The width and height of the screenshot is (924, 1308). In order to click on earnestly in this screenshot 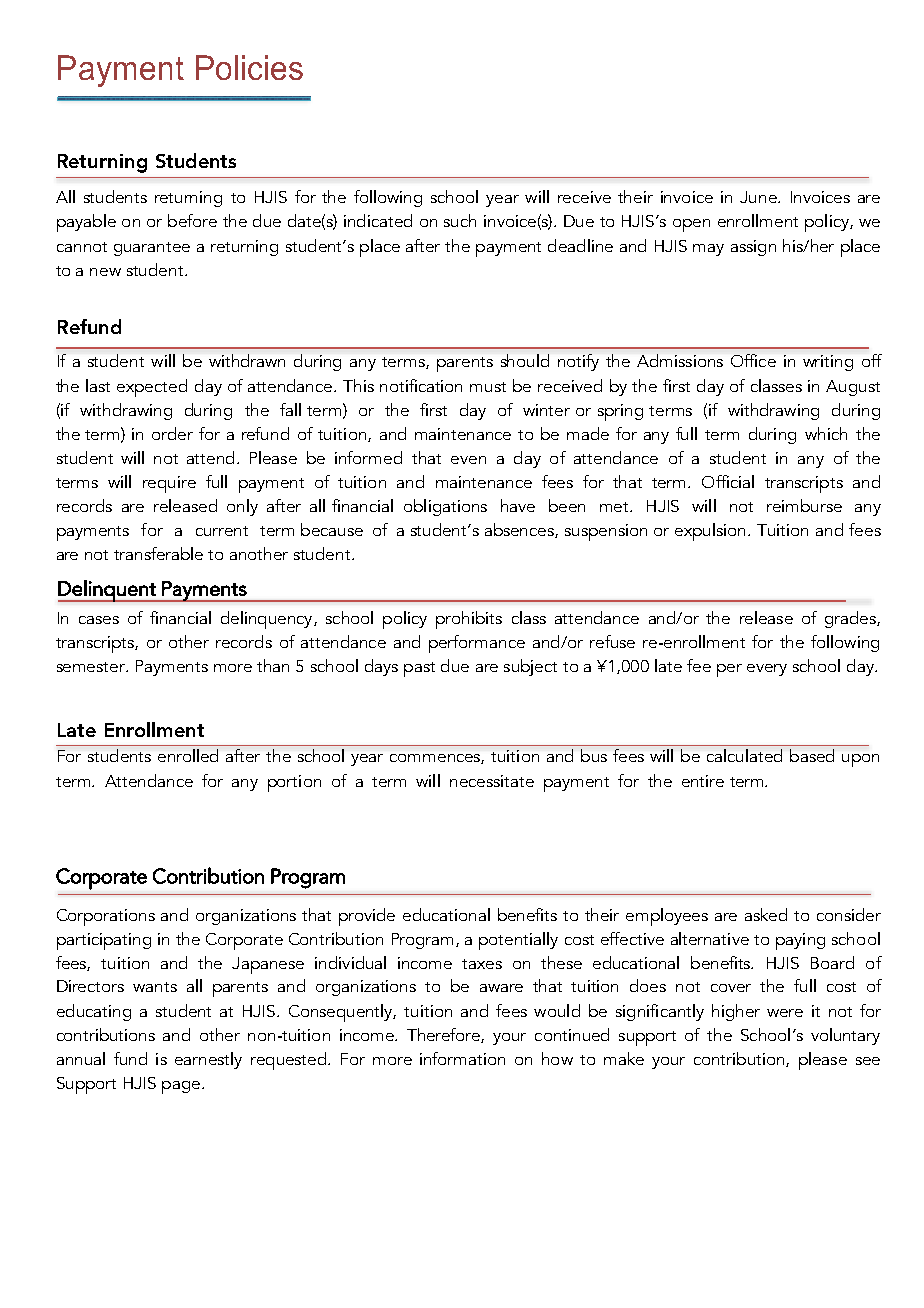, I will do `click(208, 1060)`.
